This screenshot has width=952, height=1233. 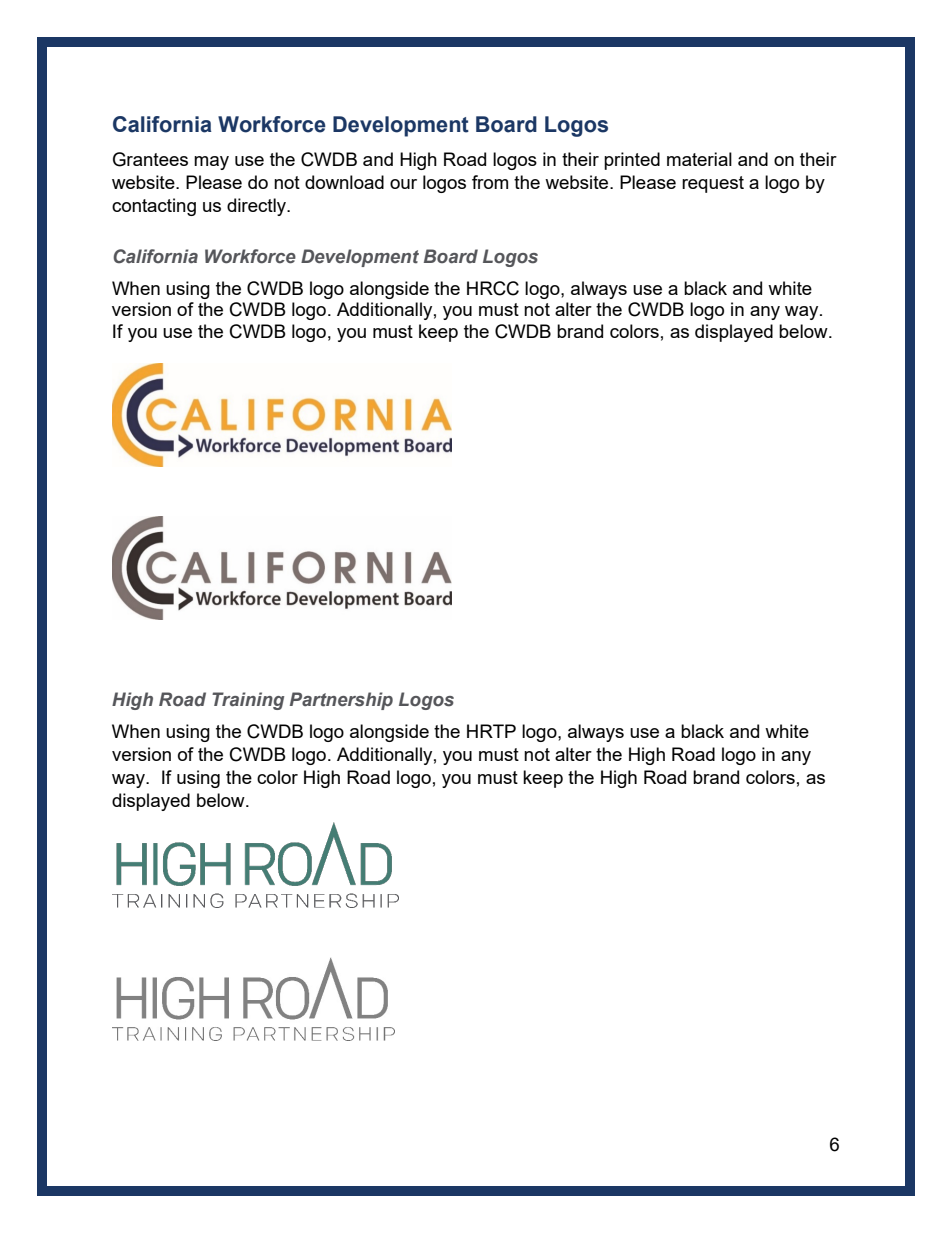 I want to click on printed, so click(x=632, y=161).
